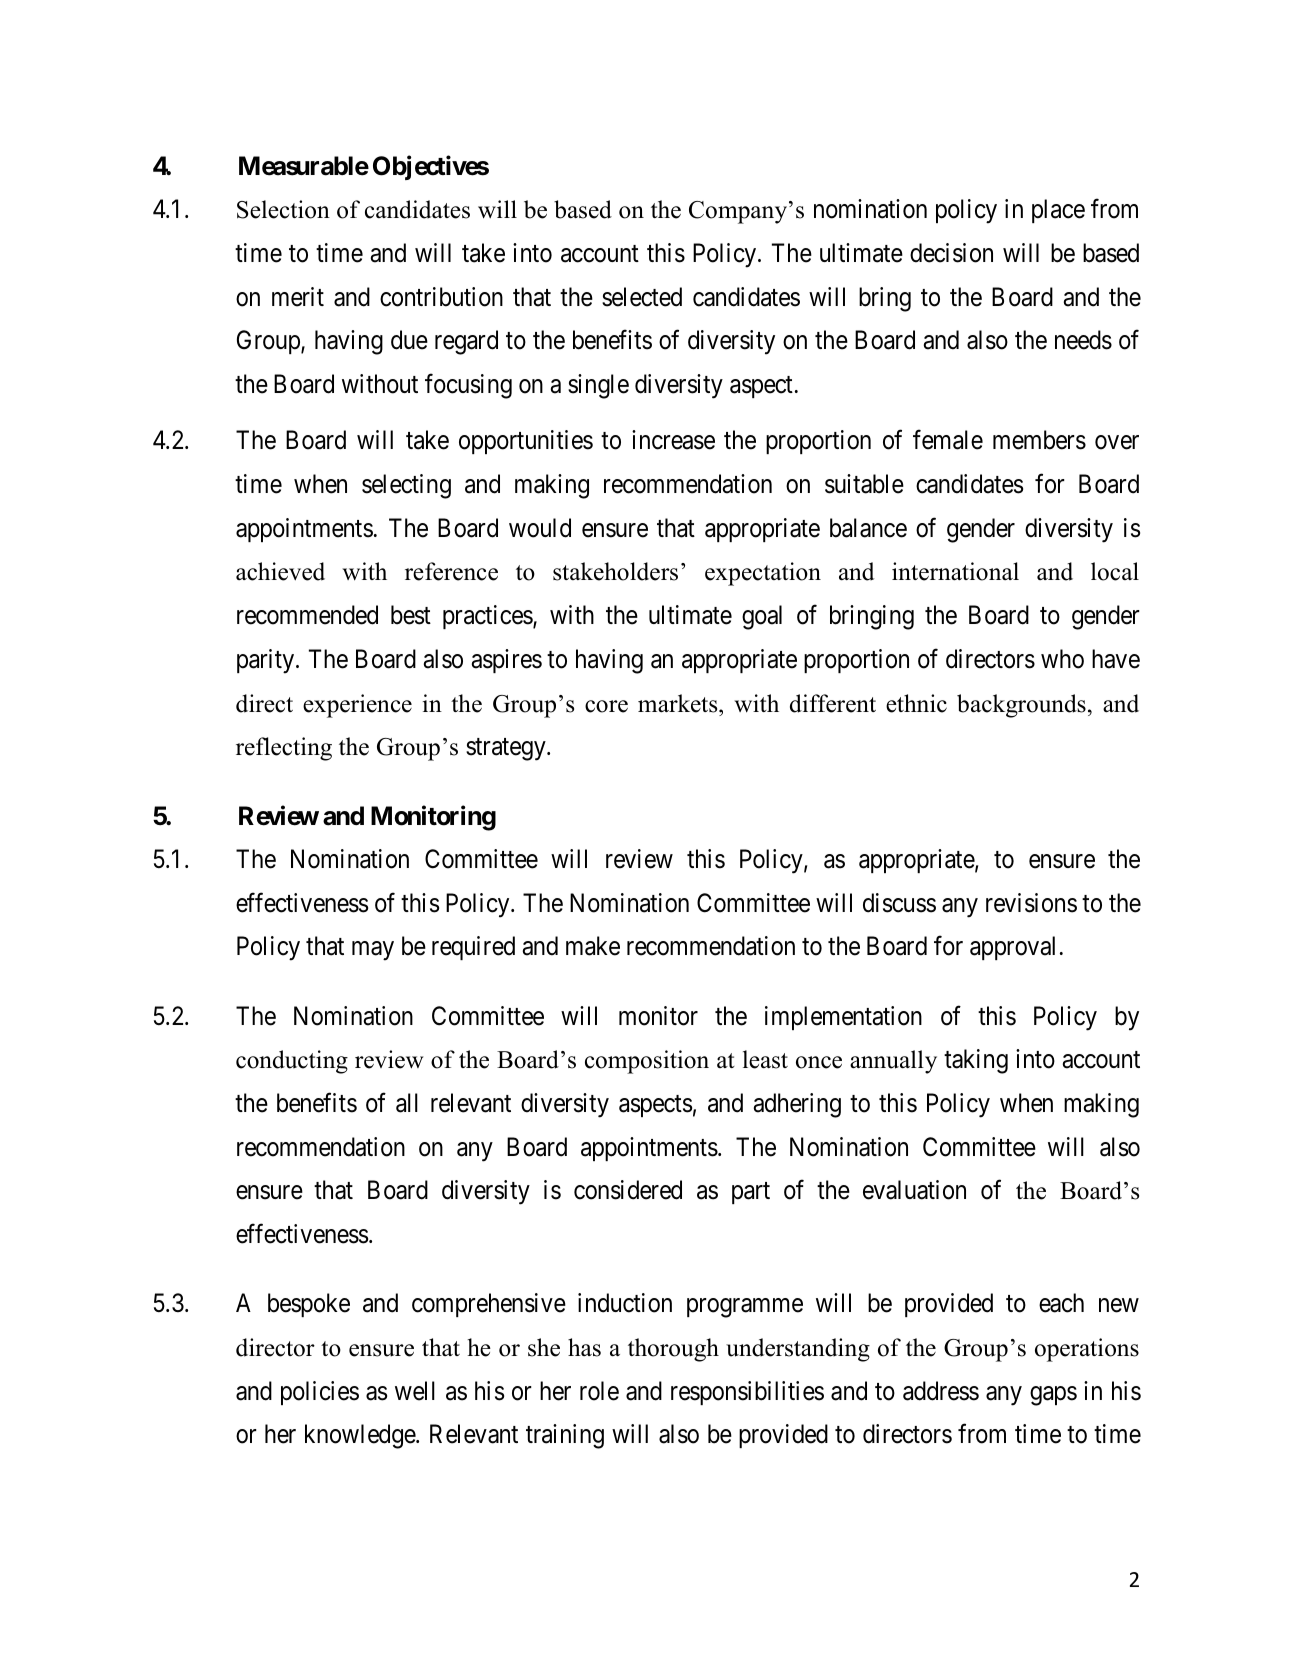  I want to click on place, so click(1058, 211).
